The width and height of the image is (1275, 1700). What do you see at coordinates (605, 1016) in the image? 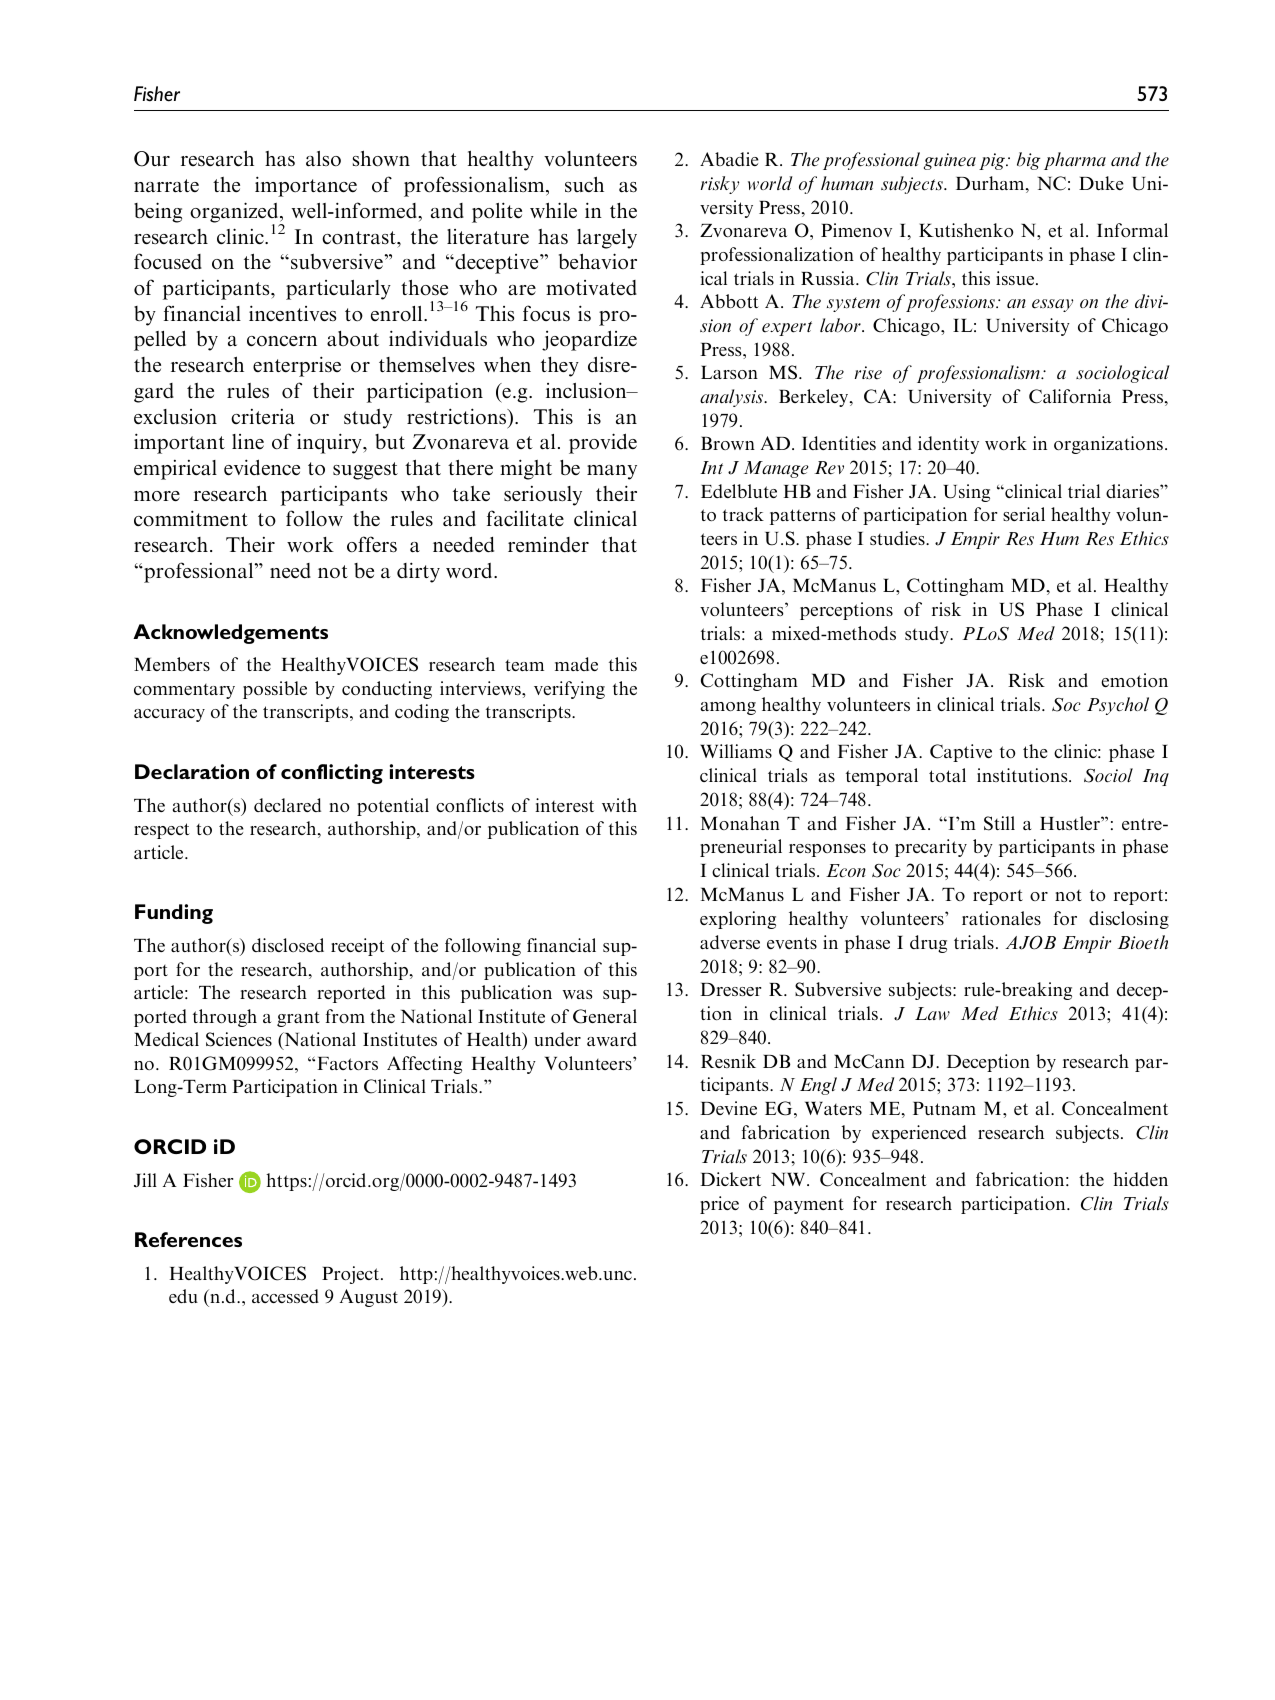
I see `General` at bounding box center [605, 1016].
